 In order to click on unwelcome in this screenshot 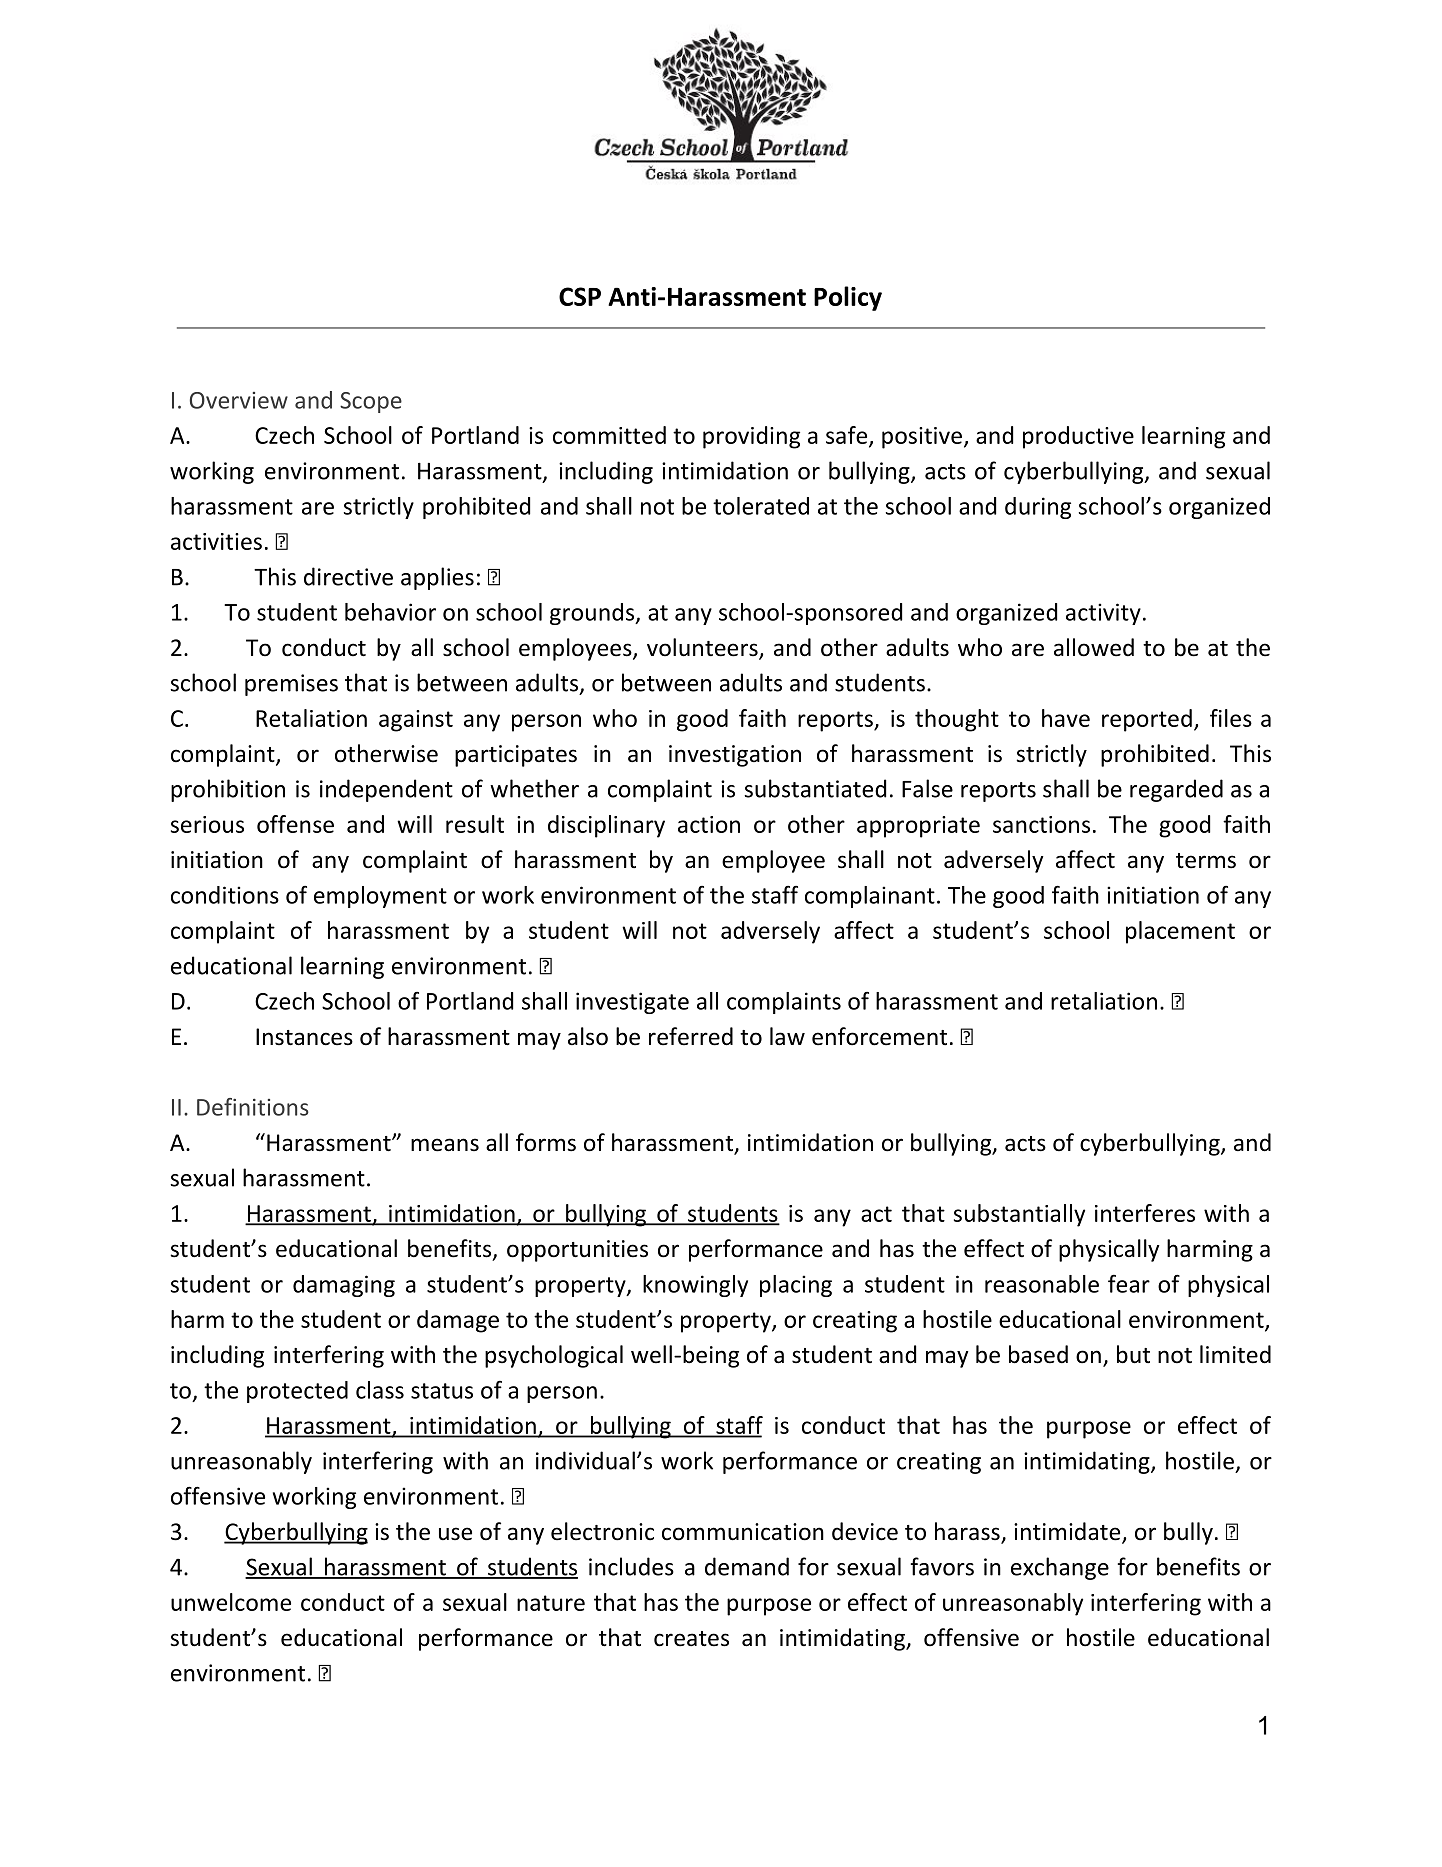, I will do `click(231, 1602)`.
